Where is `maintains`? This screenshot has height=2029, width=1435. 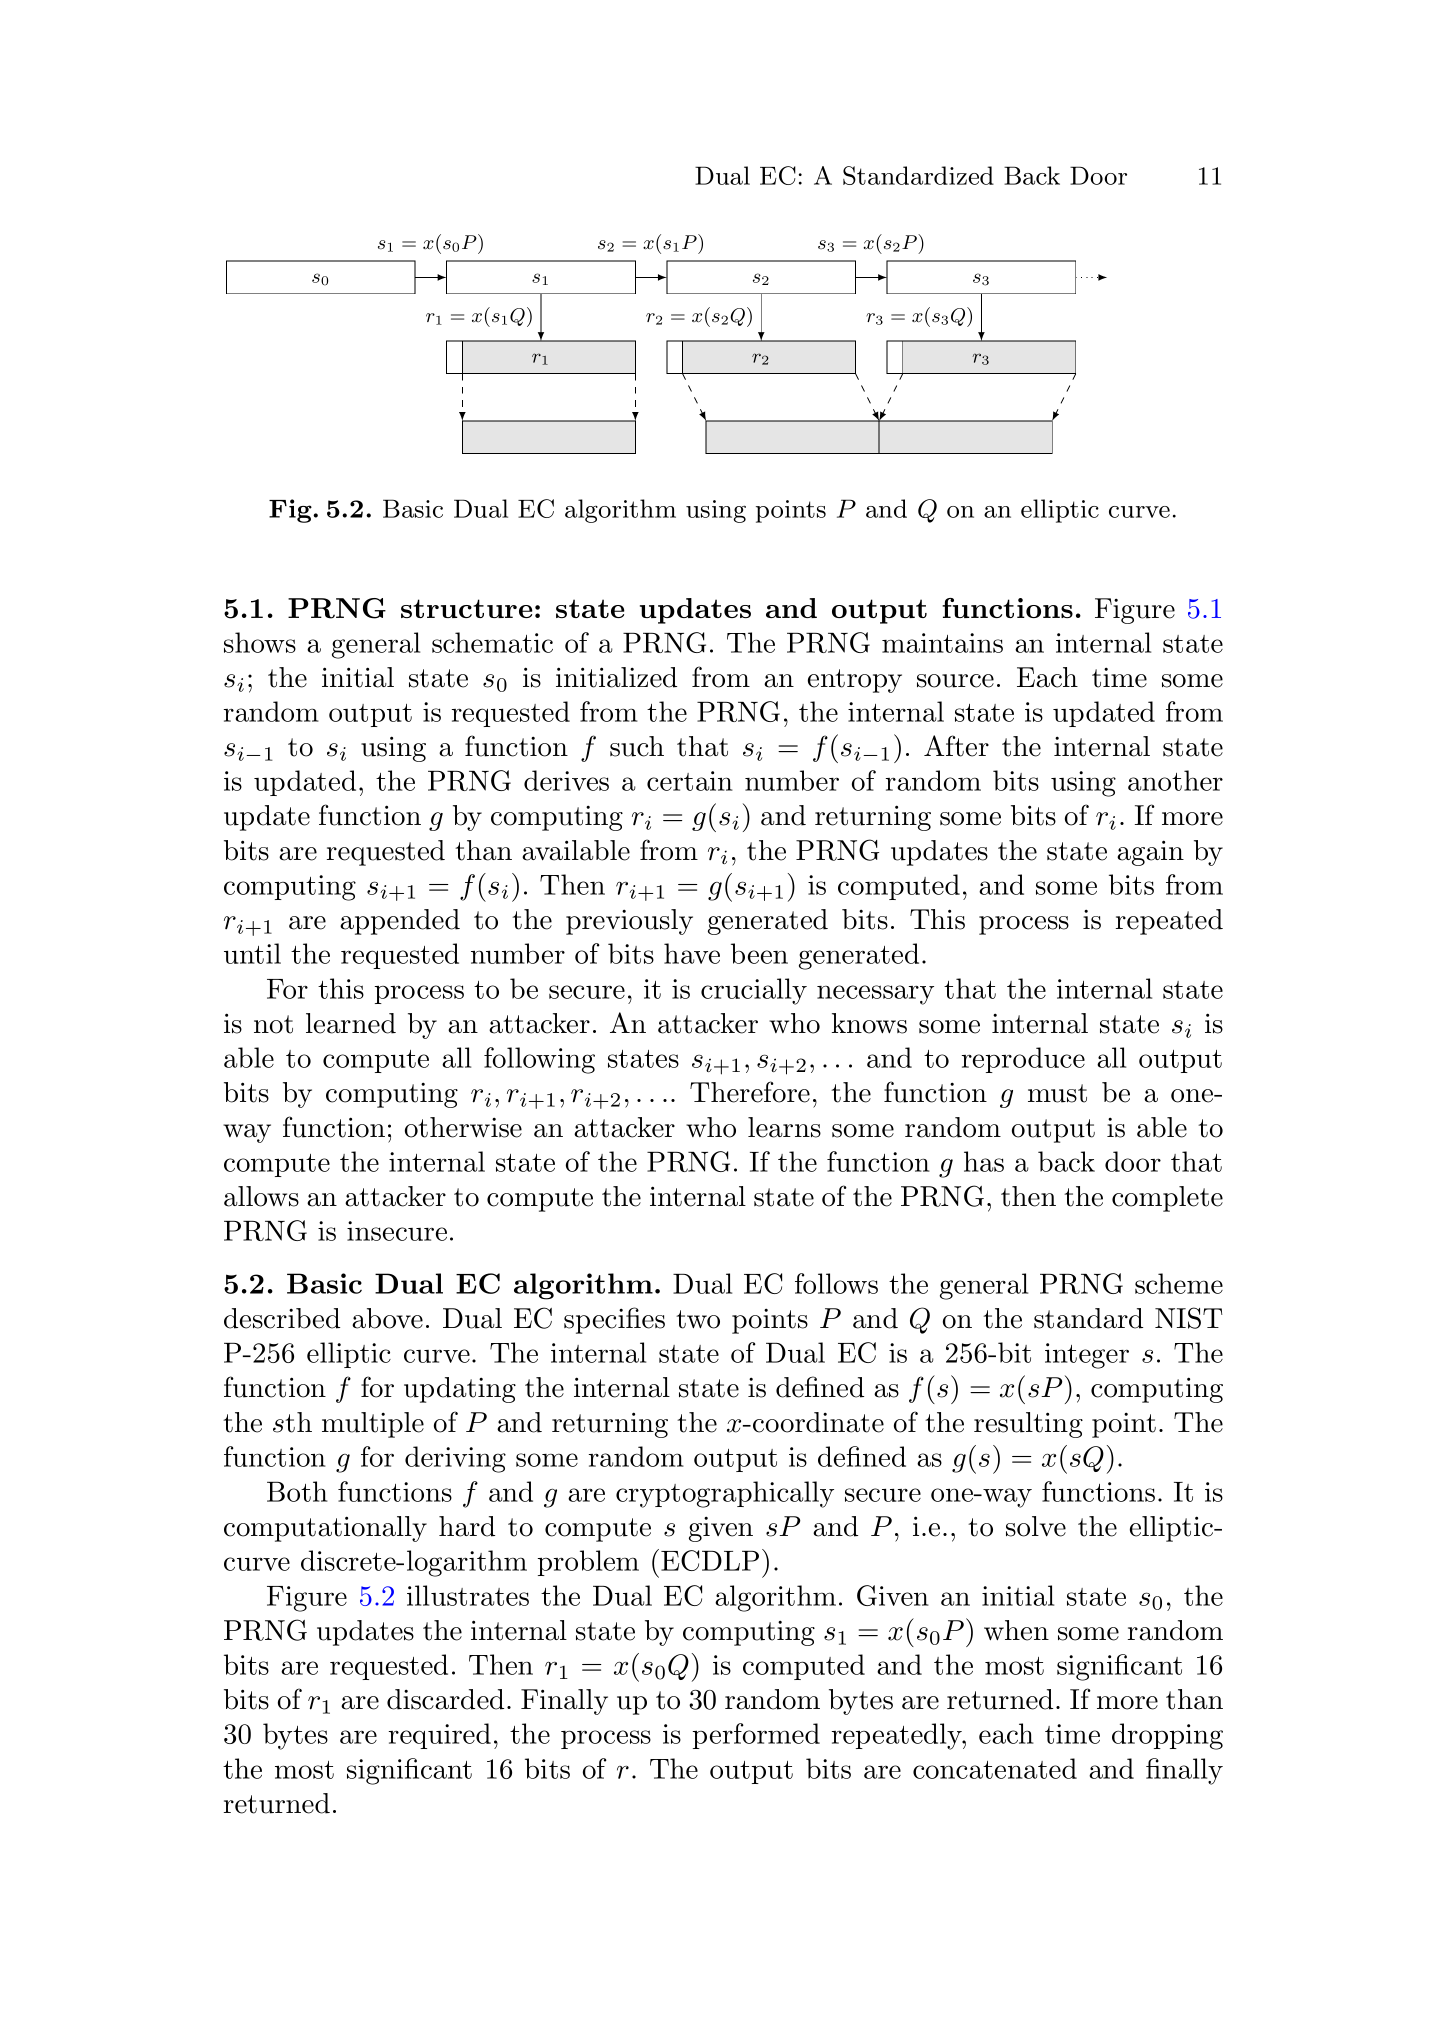
maintains is located at coordinates (942, 643).
